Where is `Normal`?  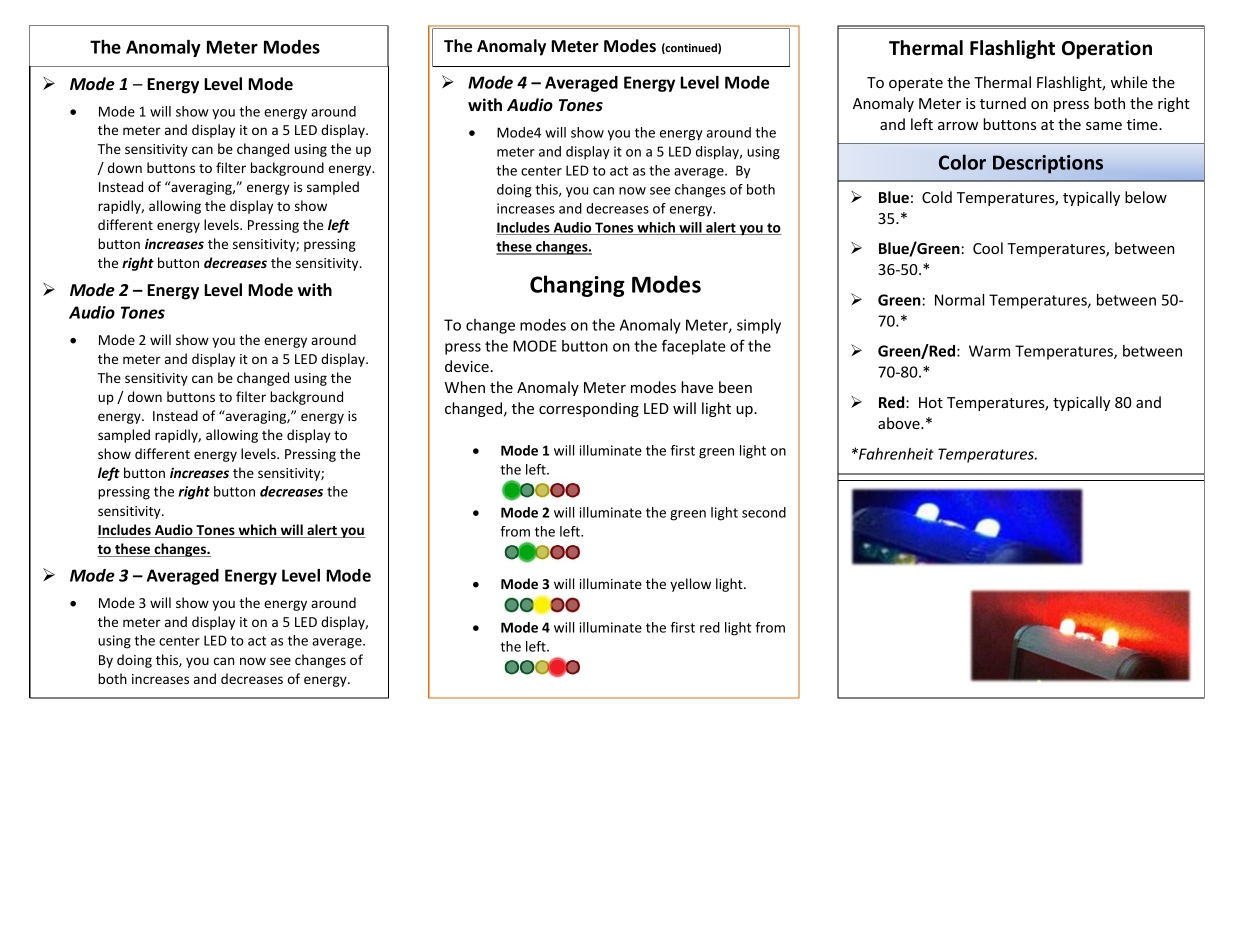
Normal is located at coordinates (959, 300).
